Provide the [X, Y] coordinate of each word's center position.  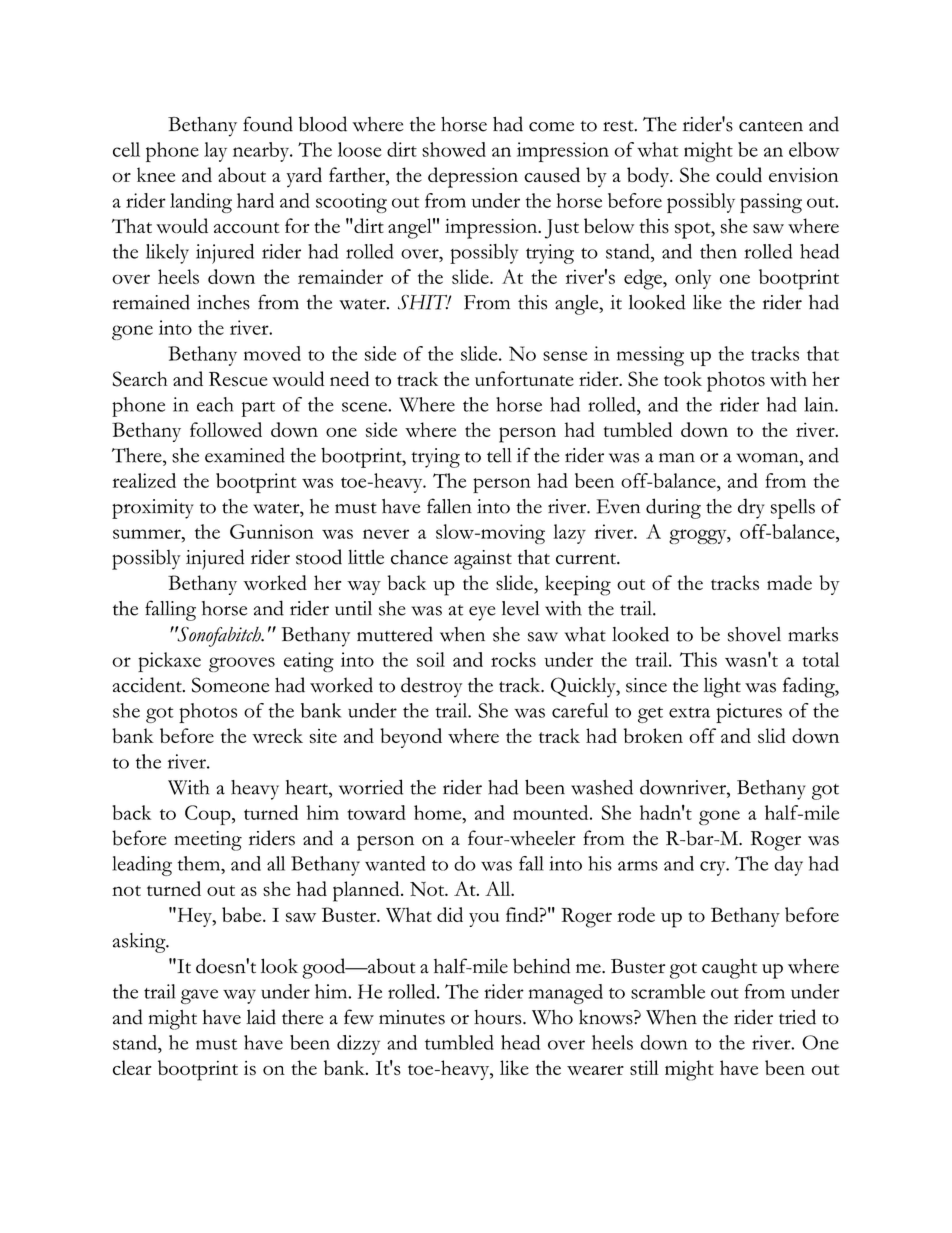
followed [226, 429]
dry [751, 508]
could [739, 175]
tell [499, 455]
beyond [411, 738]
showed [454, 149]
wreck [277, 735]
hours [499, 1017]
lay [215, 152]
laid [261, 1017]
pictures [749, 713]
